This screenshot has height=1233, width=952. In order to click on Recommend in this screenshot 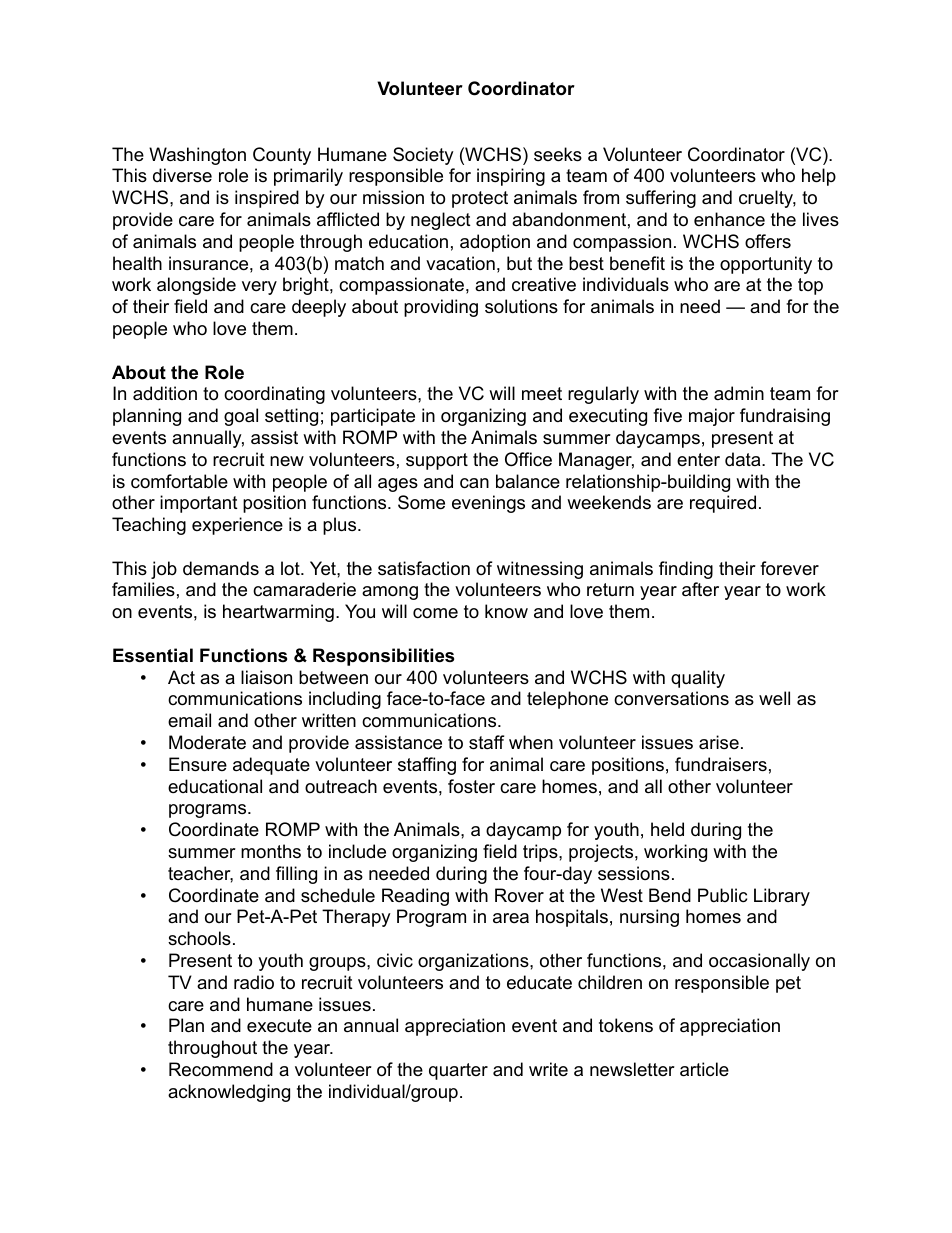, I will do `click(221, 1069)`.
